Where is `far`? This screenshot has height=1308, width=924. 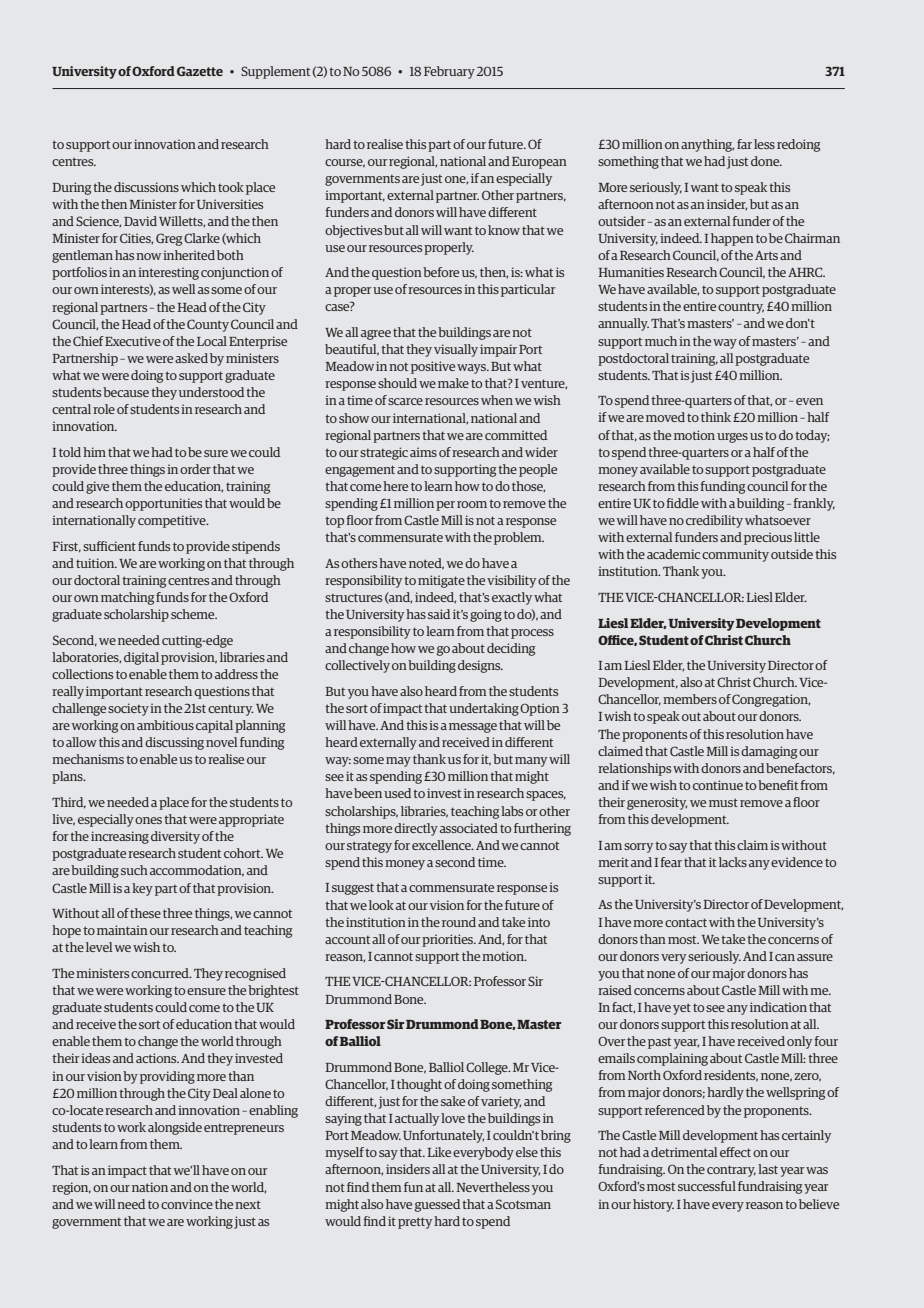
far is located at coordinates (744, 144).
